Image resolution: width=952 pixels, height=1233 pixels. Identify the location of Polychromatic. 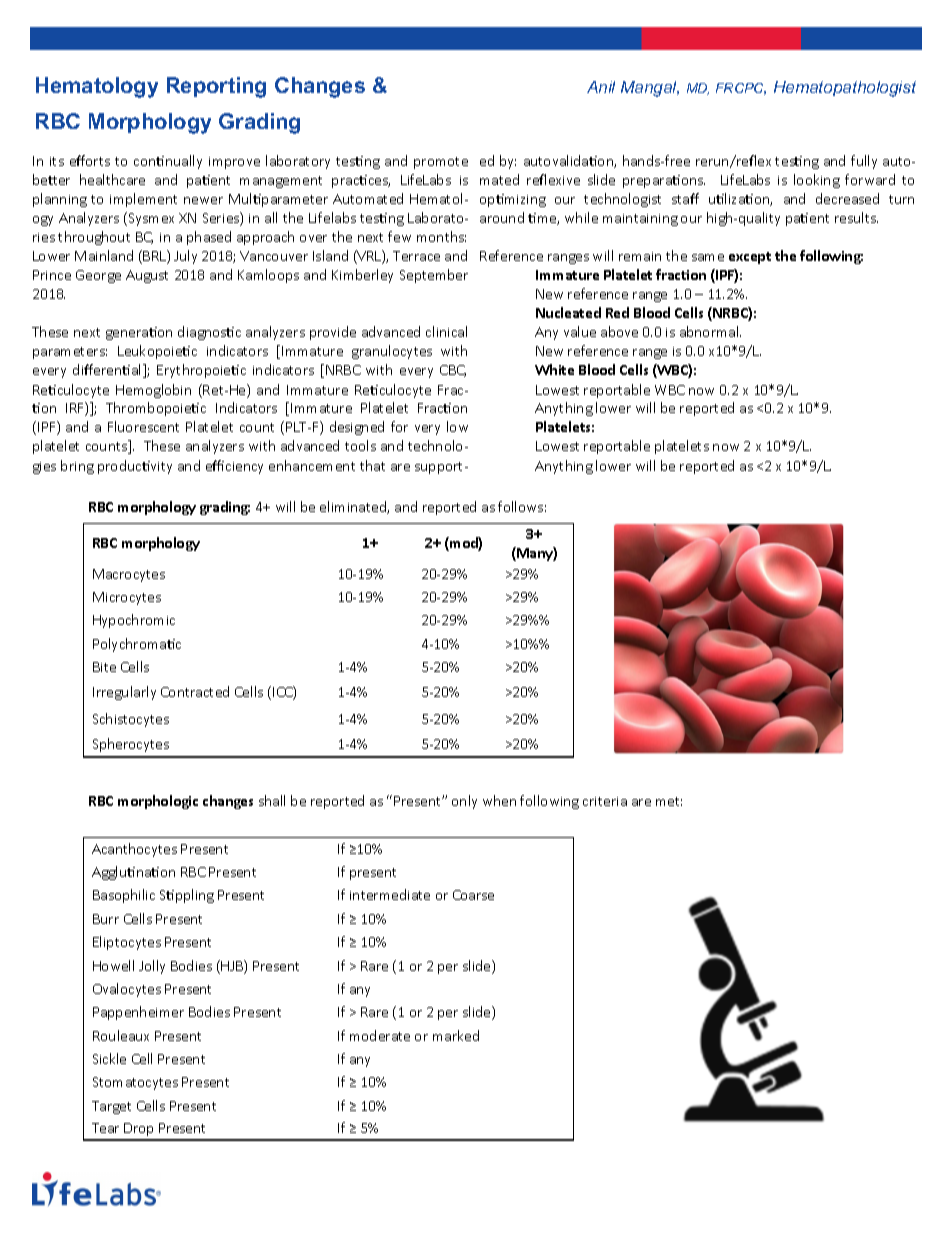
(137, 645).
